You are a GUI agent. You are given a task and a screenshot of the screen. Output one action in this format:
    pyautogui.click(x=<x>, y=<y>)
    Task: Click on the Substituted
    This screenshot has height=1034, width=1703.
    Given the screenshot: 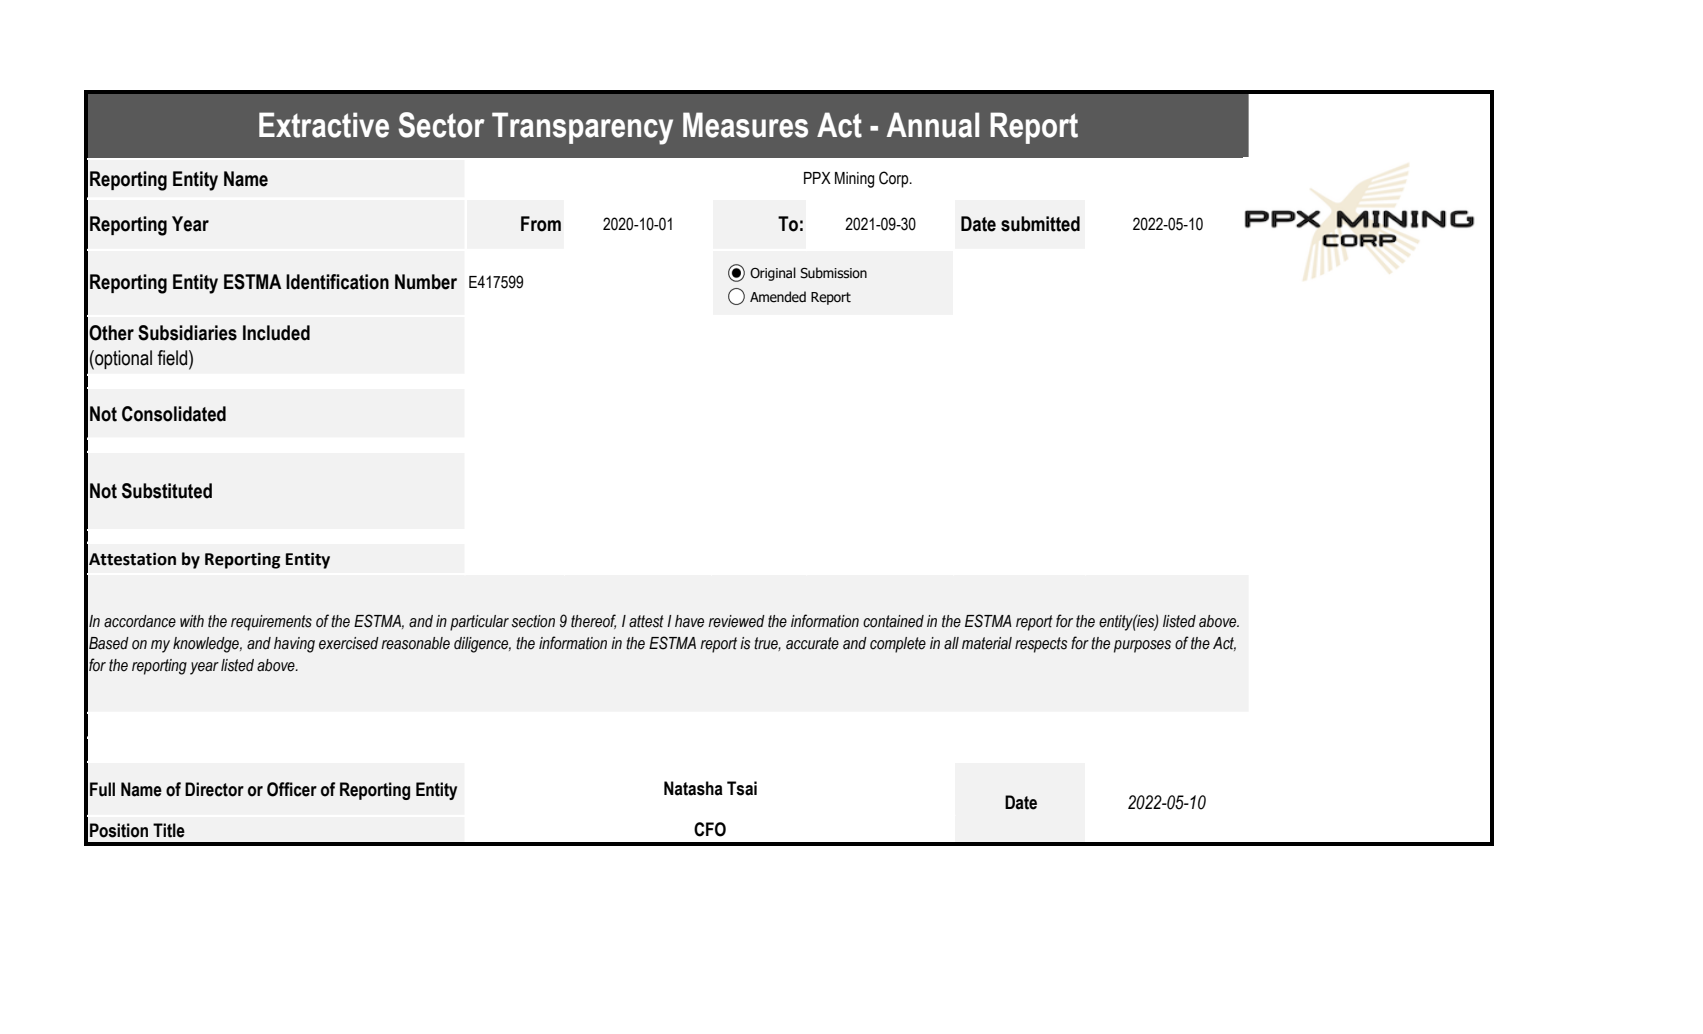 What is the action you would take?
    pyautogui.click(x=167, y=491)
